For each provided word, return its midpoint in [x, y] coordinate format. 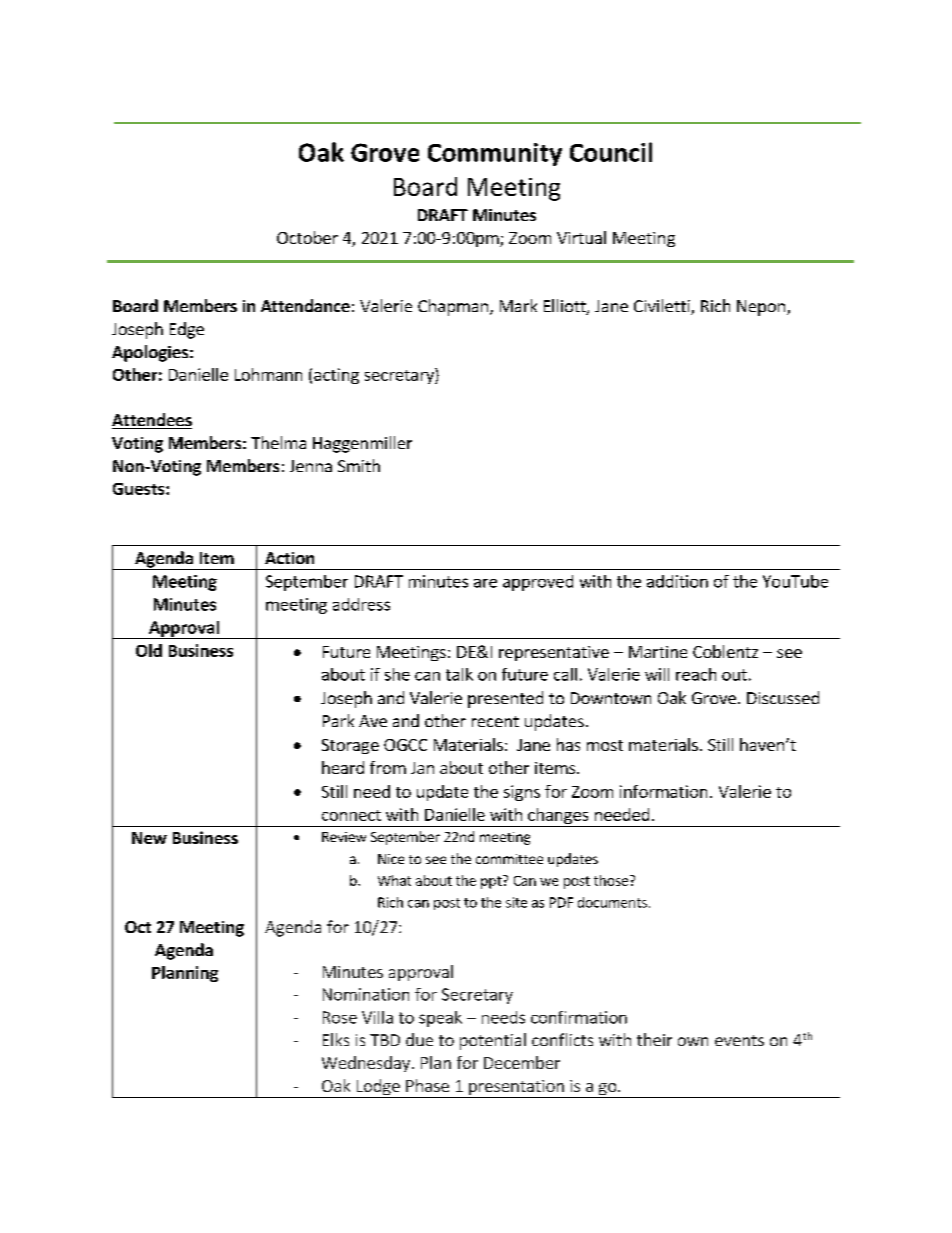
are [485, 583]
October [307, 237]
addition [677, 581]
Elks [336, 1039]
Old [149, 650]
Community [495, 154]
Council [611, 152]
